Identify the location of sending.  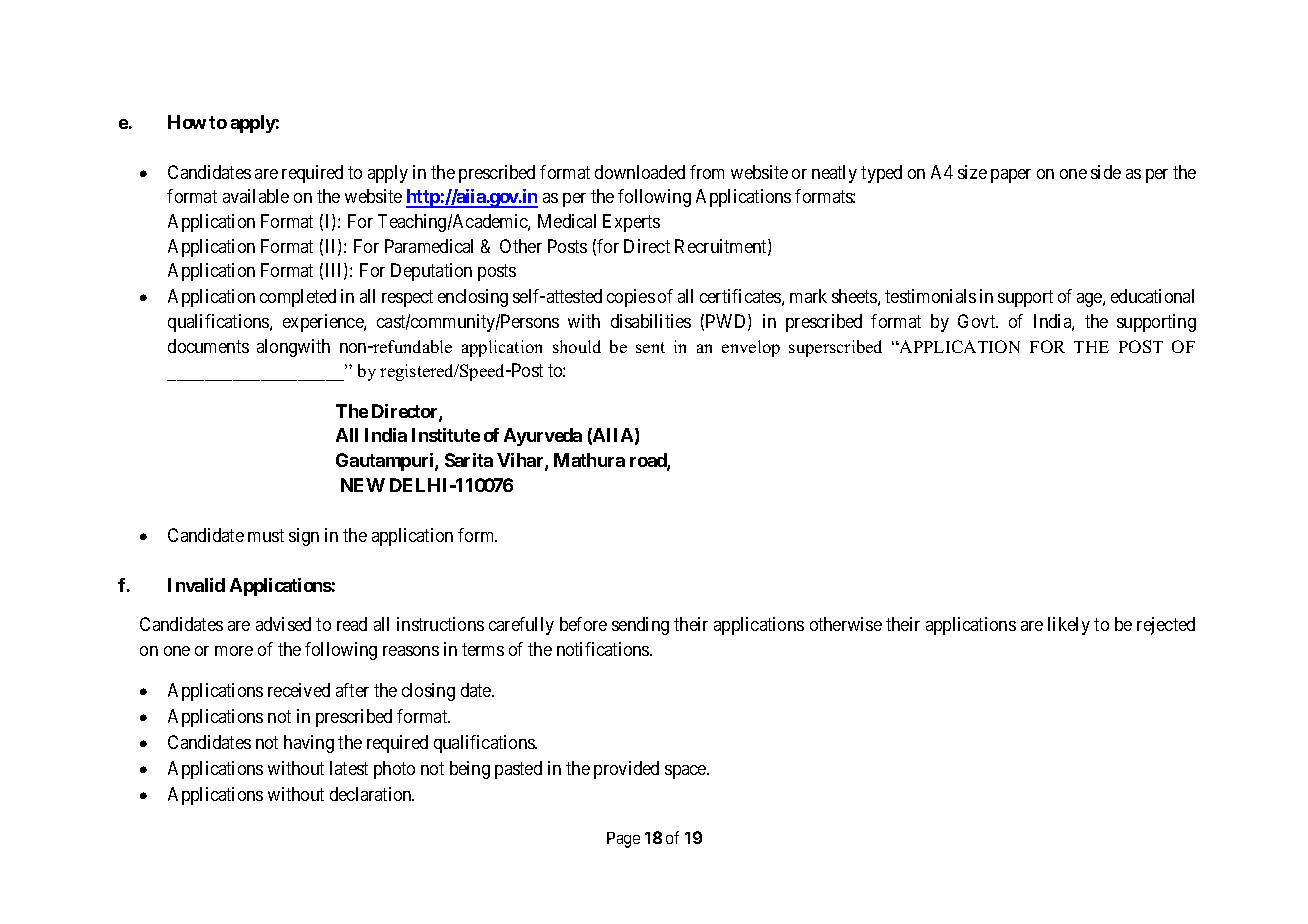
(640, 626).
